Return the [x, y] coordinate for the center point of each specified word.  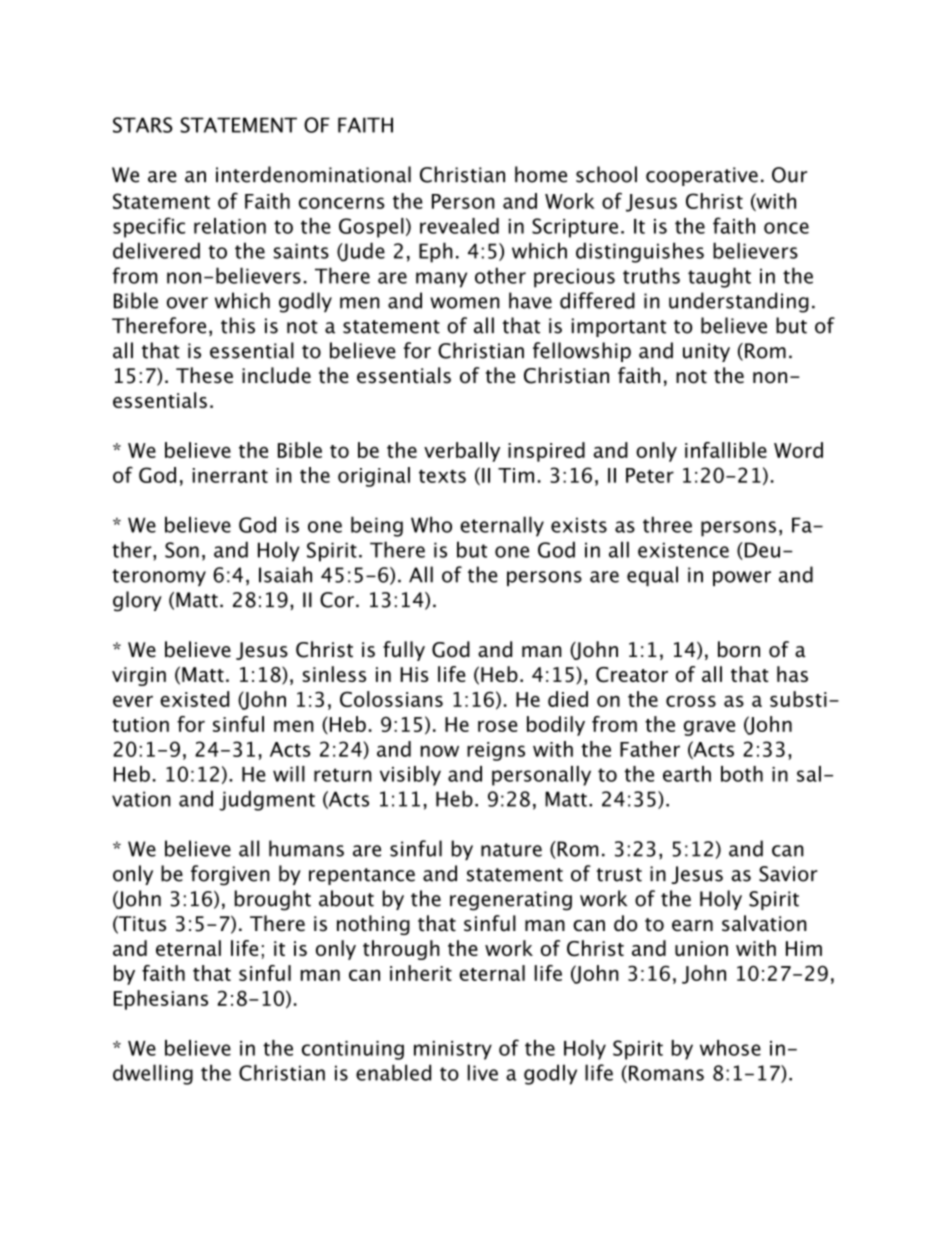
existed [194, 699]
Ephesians [161, 1000]
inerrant [230, 475]
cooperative [702, 176]
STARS [143, 125]
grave [709, 728]
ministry [453, 1050]
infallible [726, 450]
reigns [496, 751]
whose [730, 1048]
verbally [462, 452]
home [541, 174]
